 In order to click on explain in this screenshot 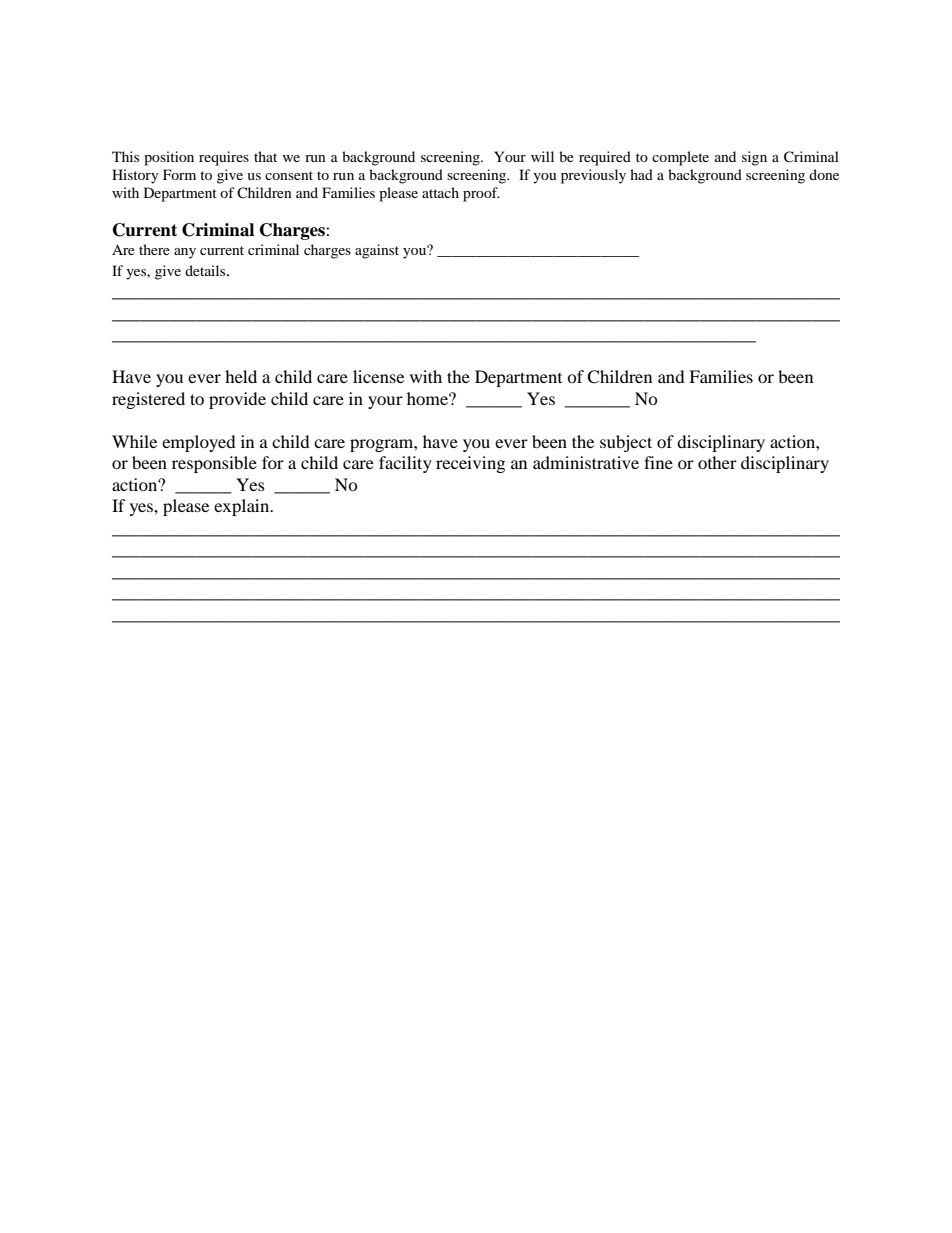, I will do `click(243, 507)`.
